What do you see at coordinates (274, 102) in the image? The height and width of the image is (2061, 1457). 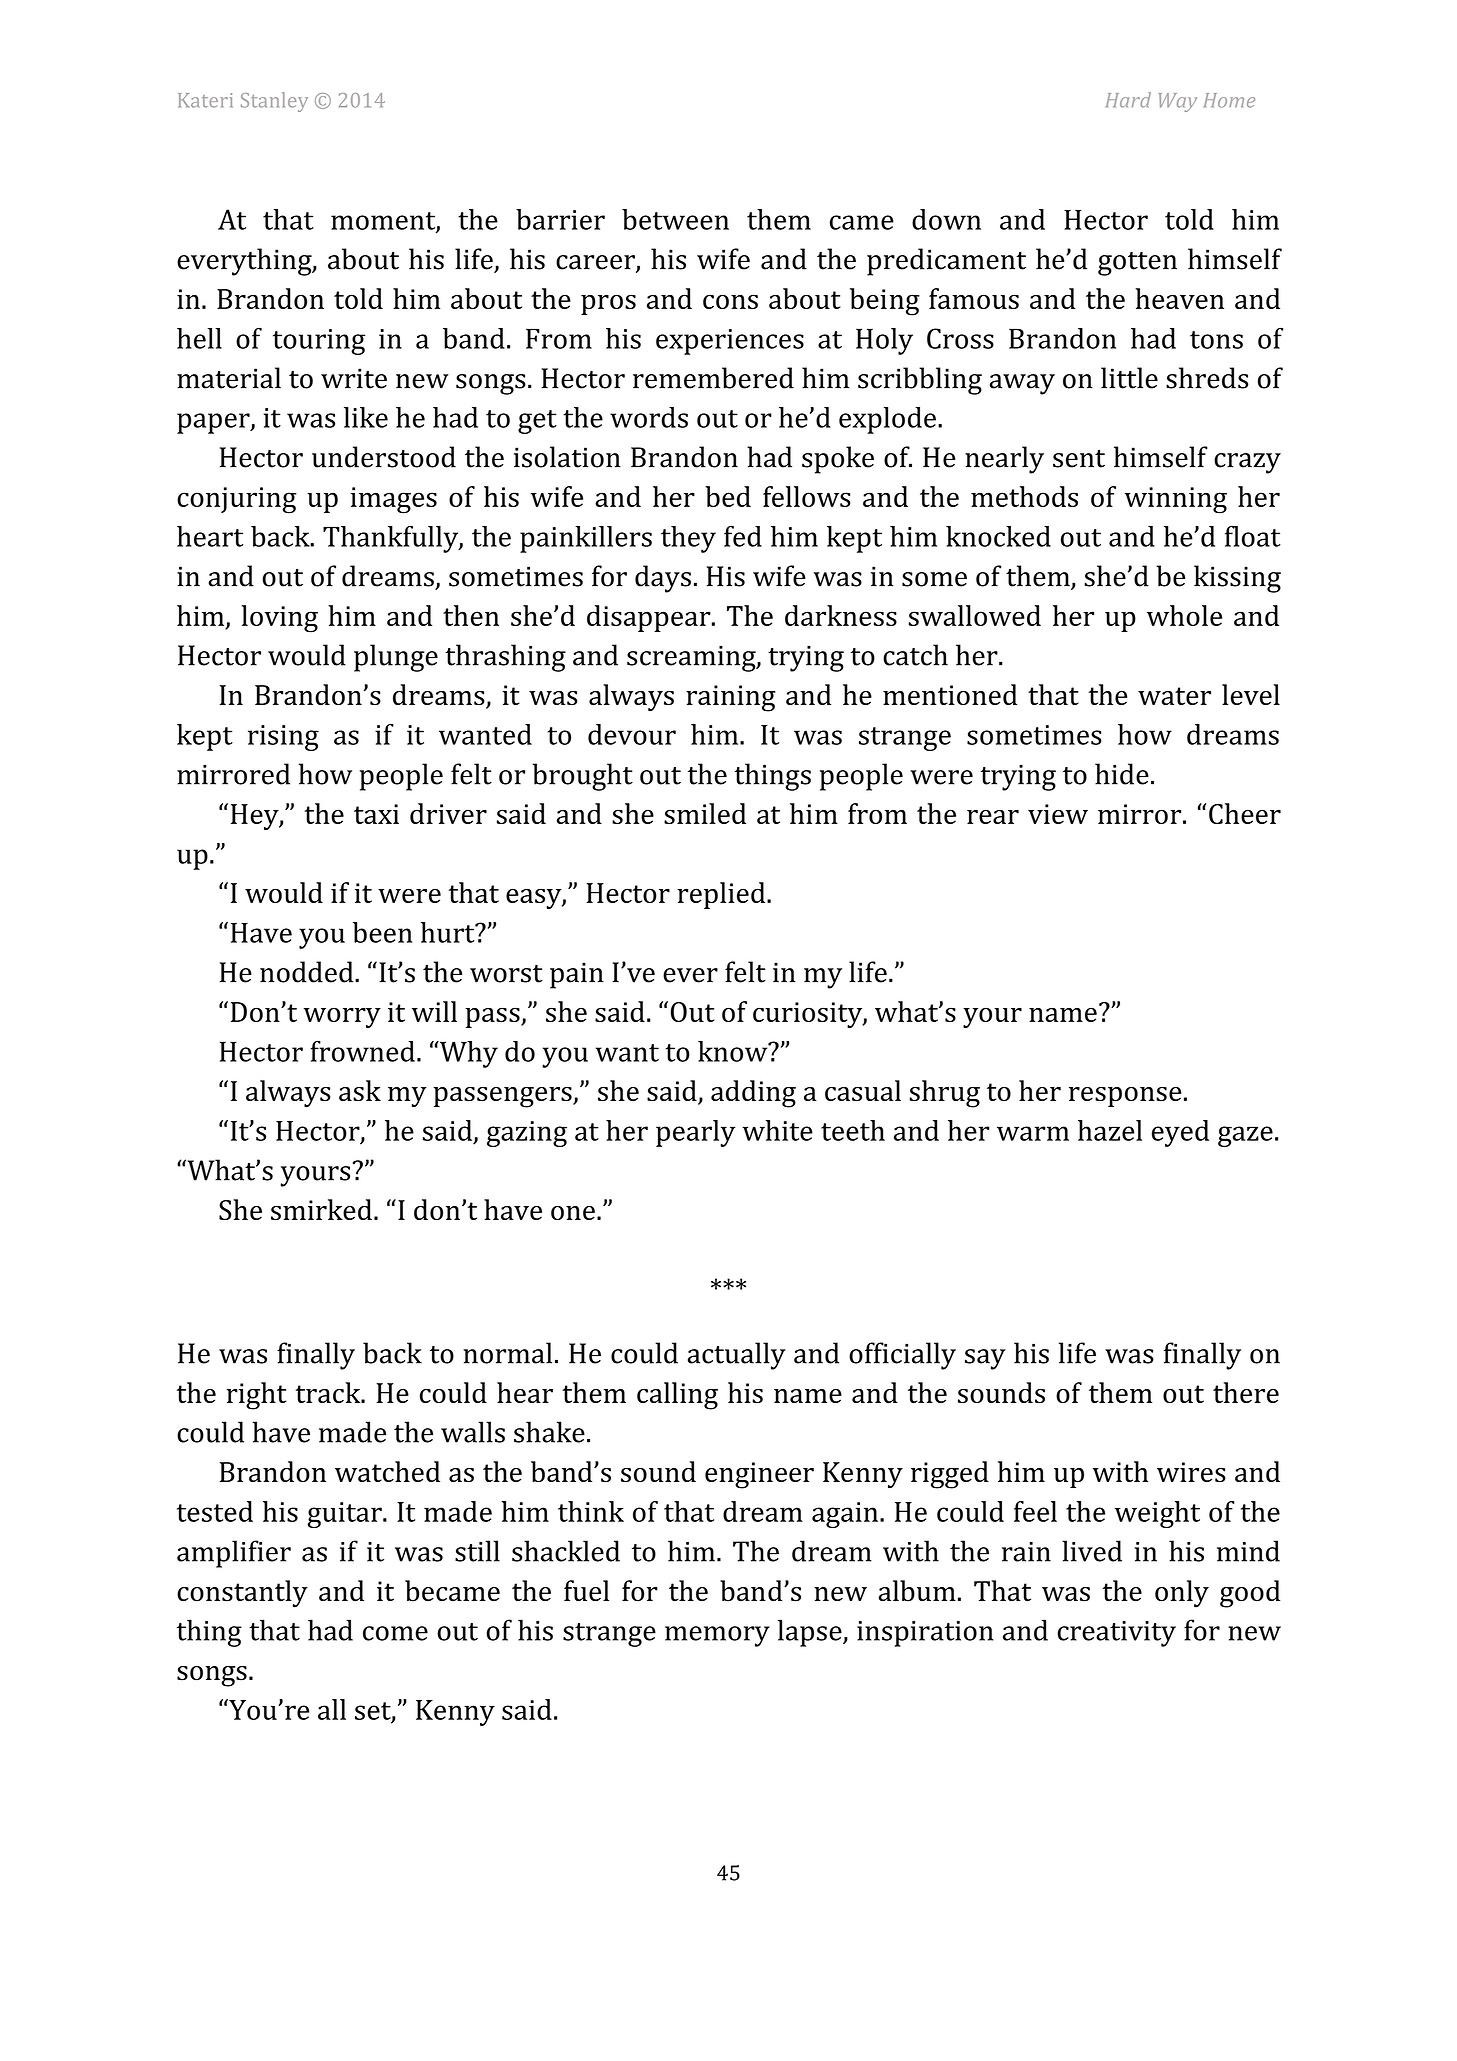 I see `Stanley` at bounding box center [274, 102].
